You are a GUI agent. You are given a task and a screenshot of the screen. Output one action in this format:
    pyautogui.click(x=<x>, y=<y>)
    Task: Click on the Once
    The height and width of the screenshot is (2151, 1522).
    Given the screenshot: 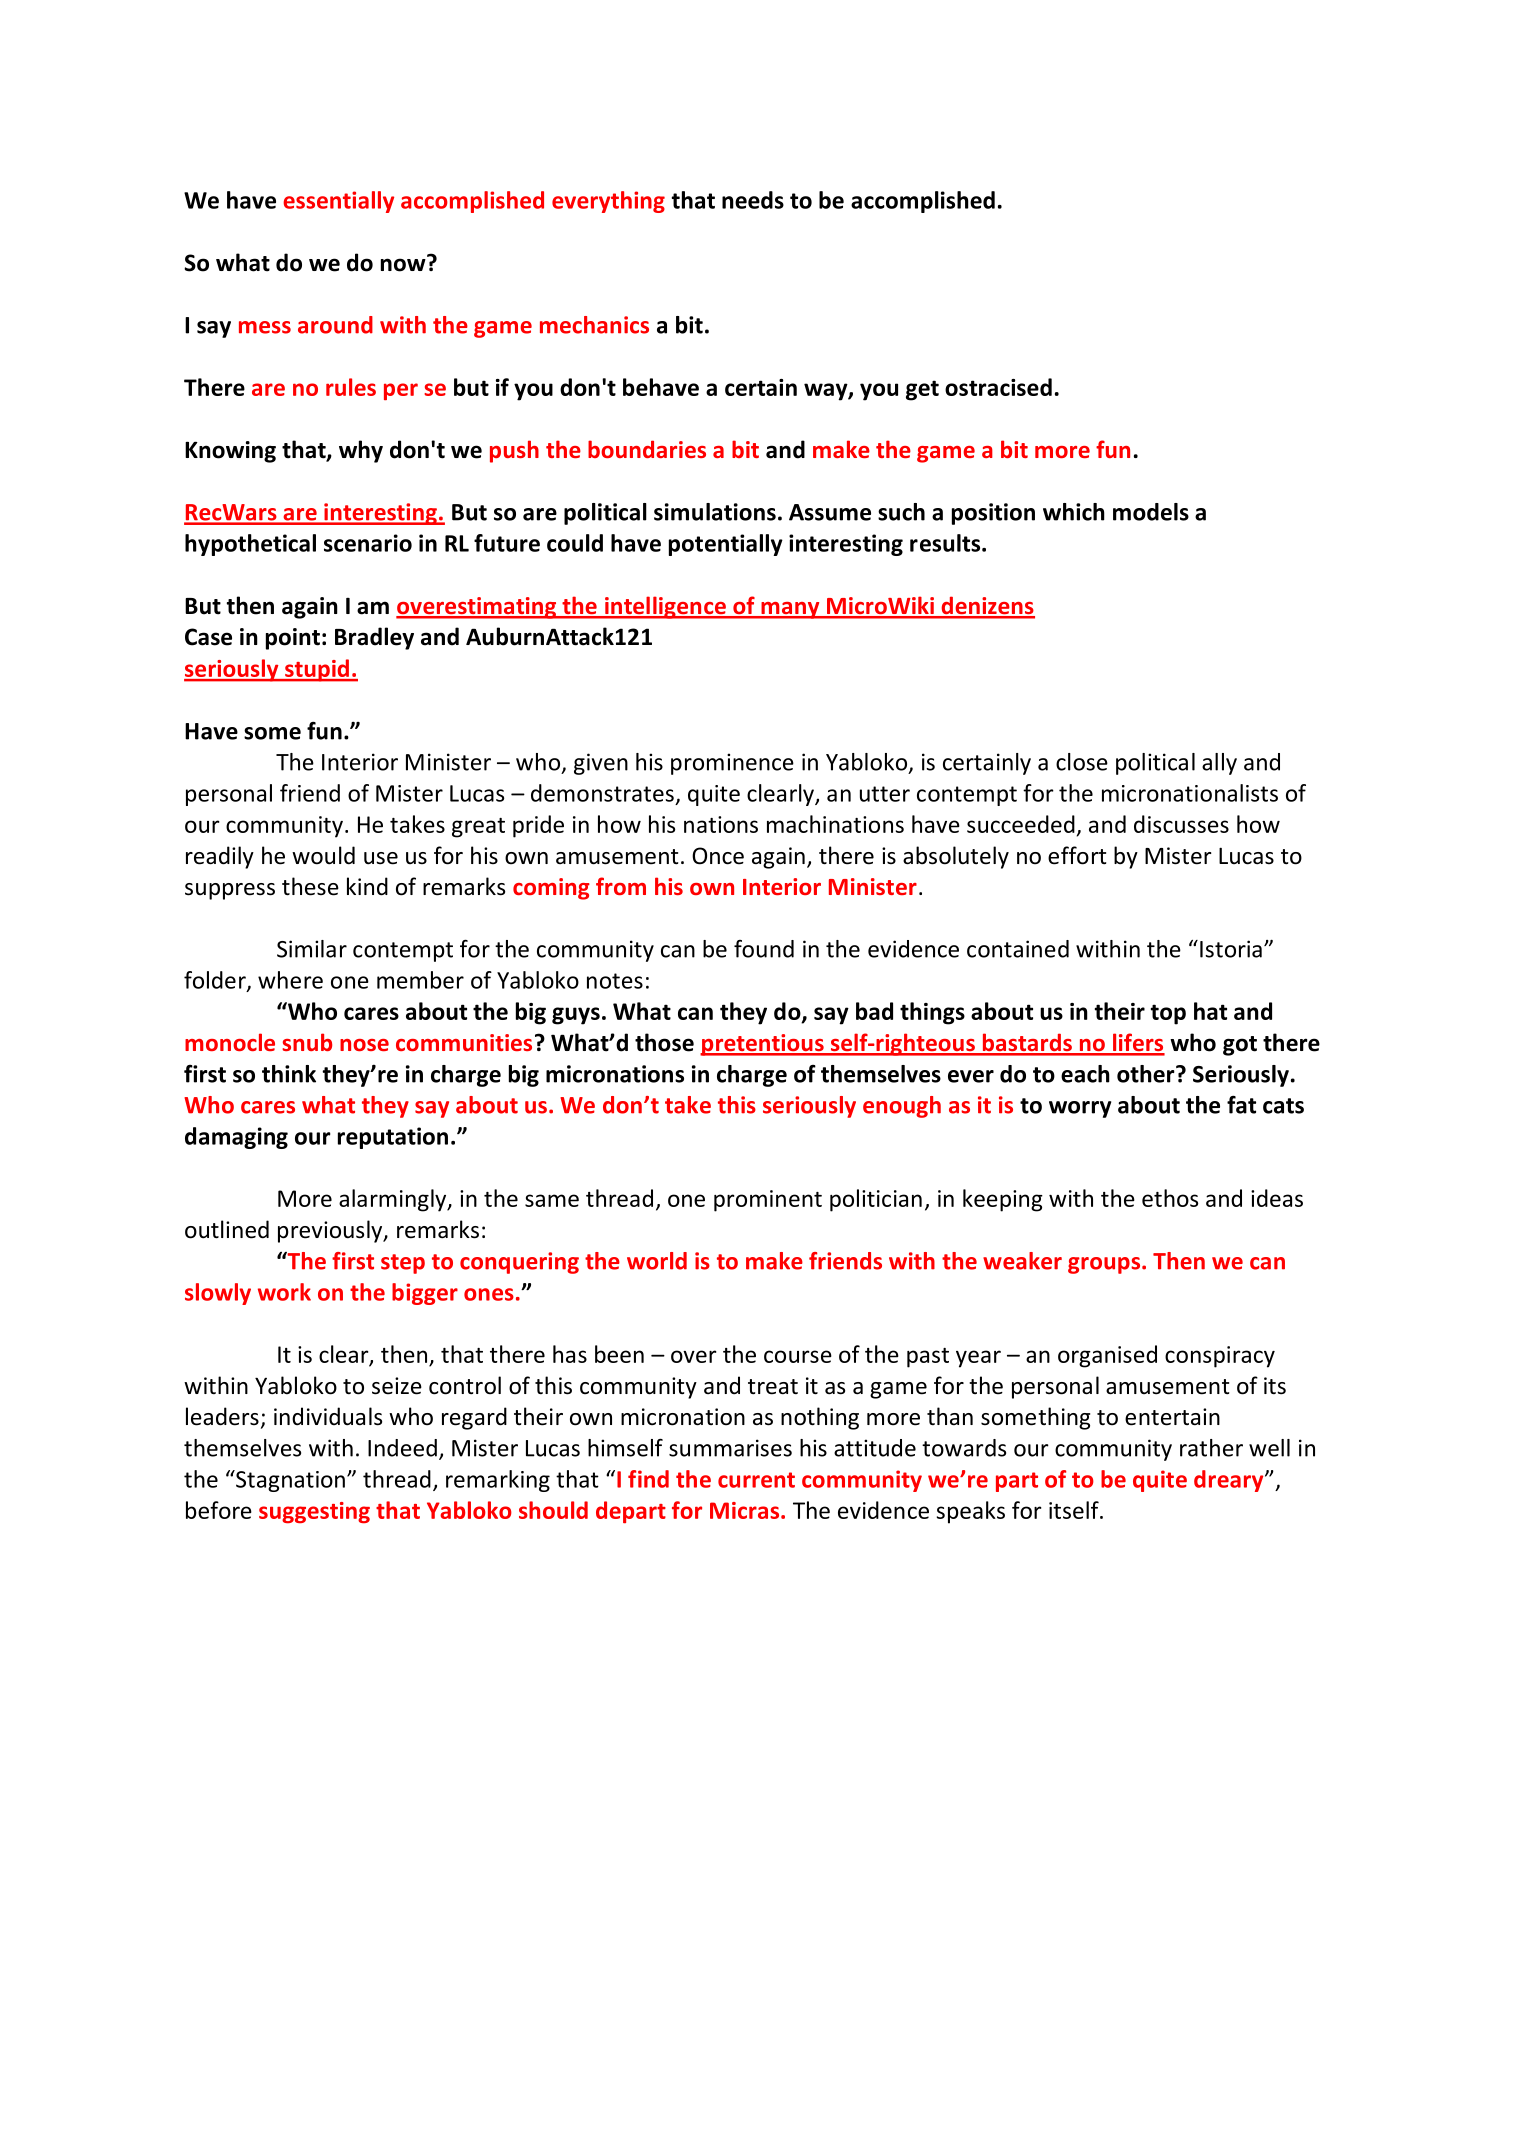 What is the action you would take?
    pyautogui.click(x=718, y=856)
